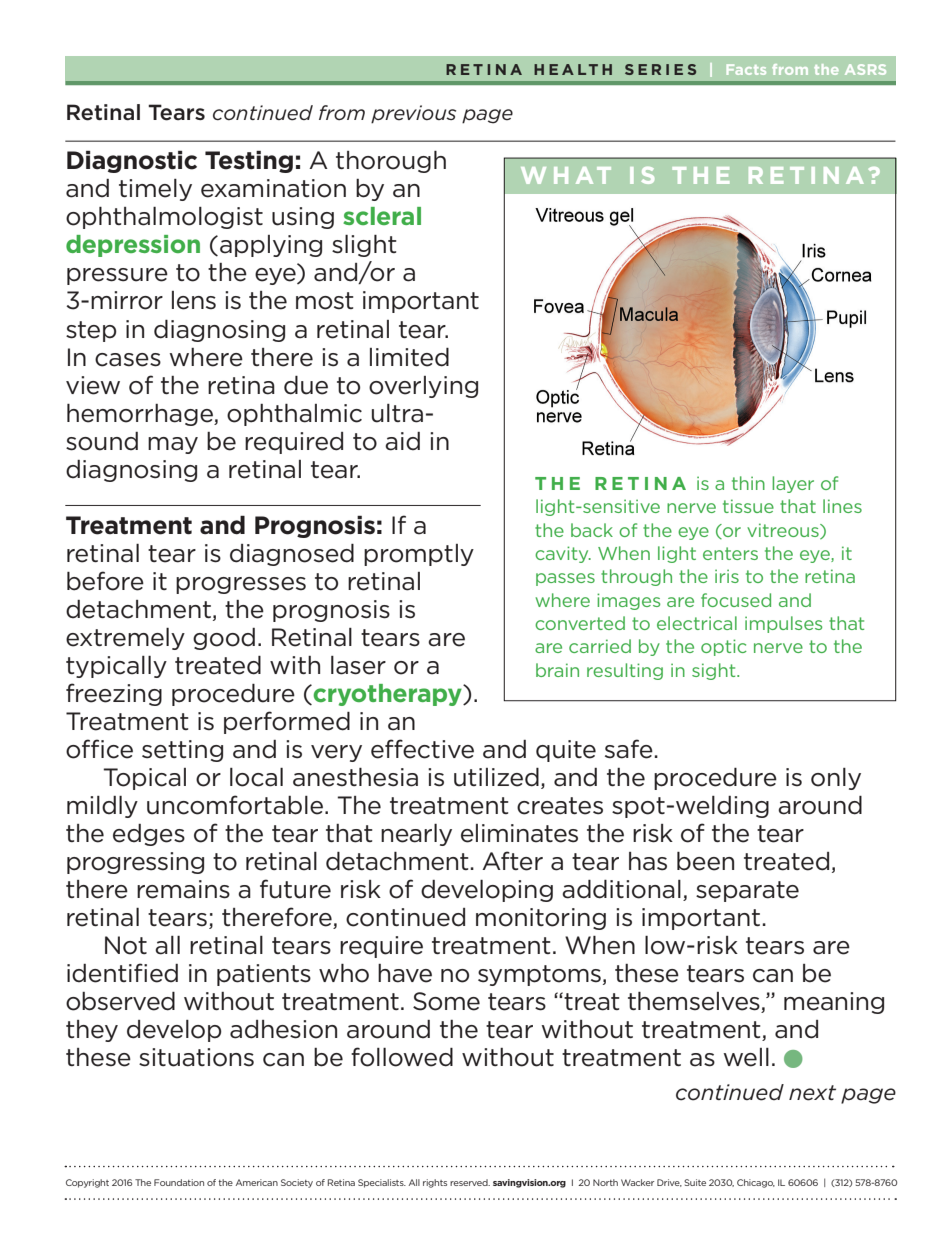 This screenshot has width=952, height=1233. I want to click on thin, so click(748, 483).
